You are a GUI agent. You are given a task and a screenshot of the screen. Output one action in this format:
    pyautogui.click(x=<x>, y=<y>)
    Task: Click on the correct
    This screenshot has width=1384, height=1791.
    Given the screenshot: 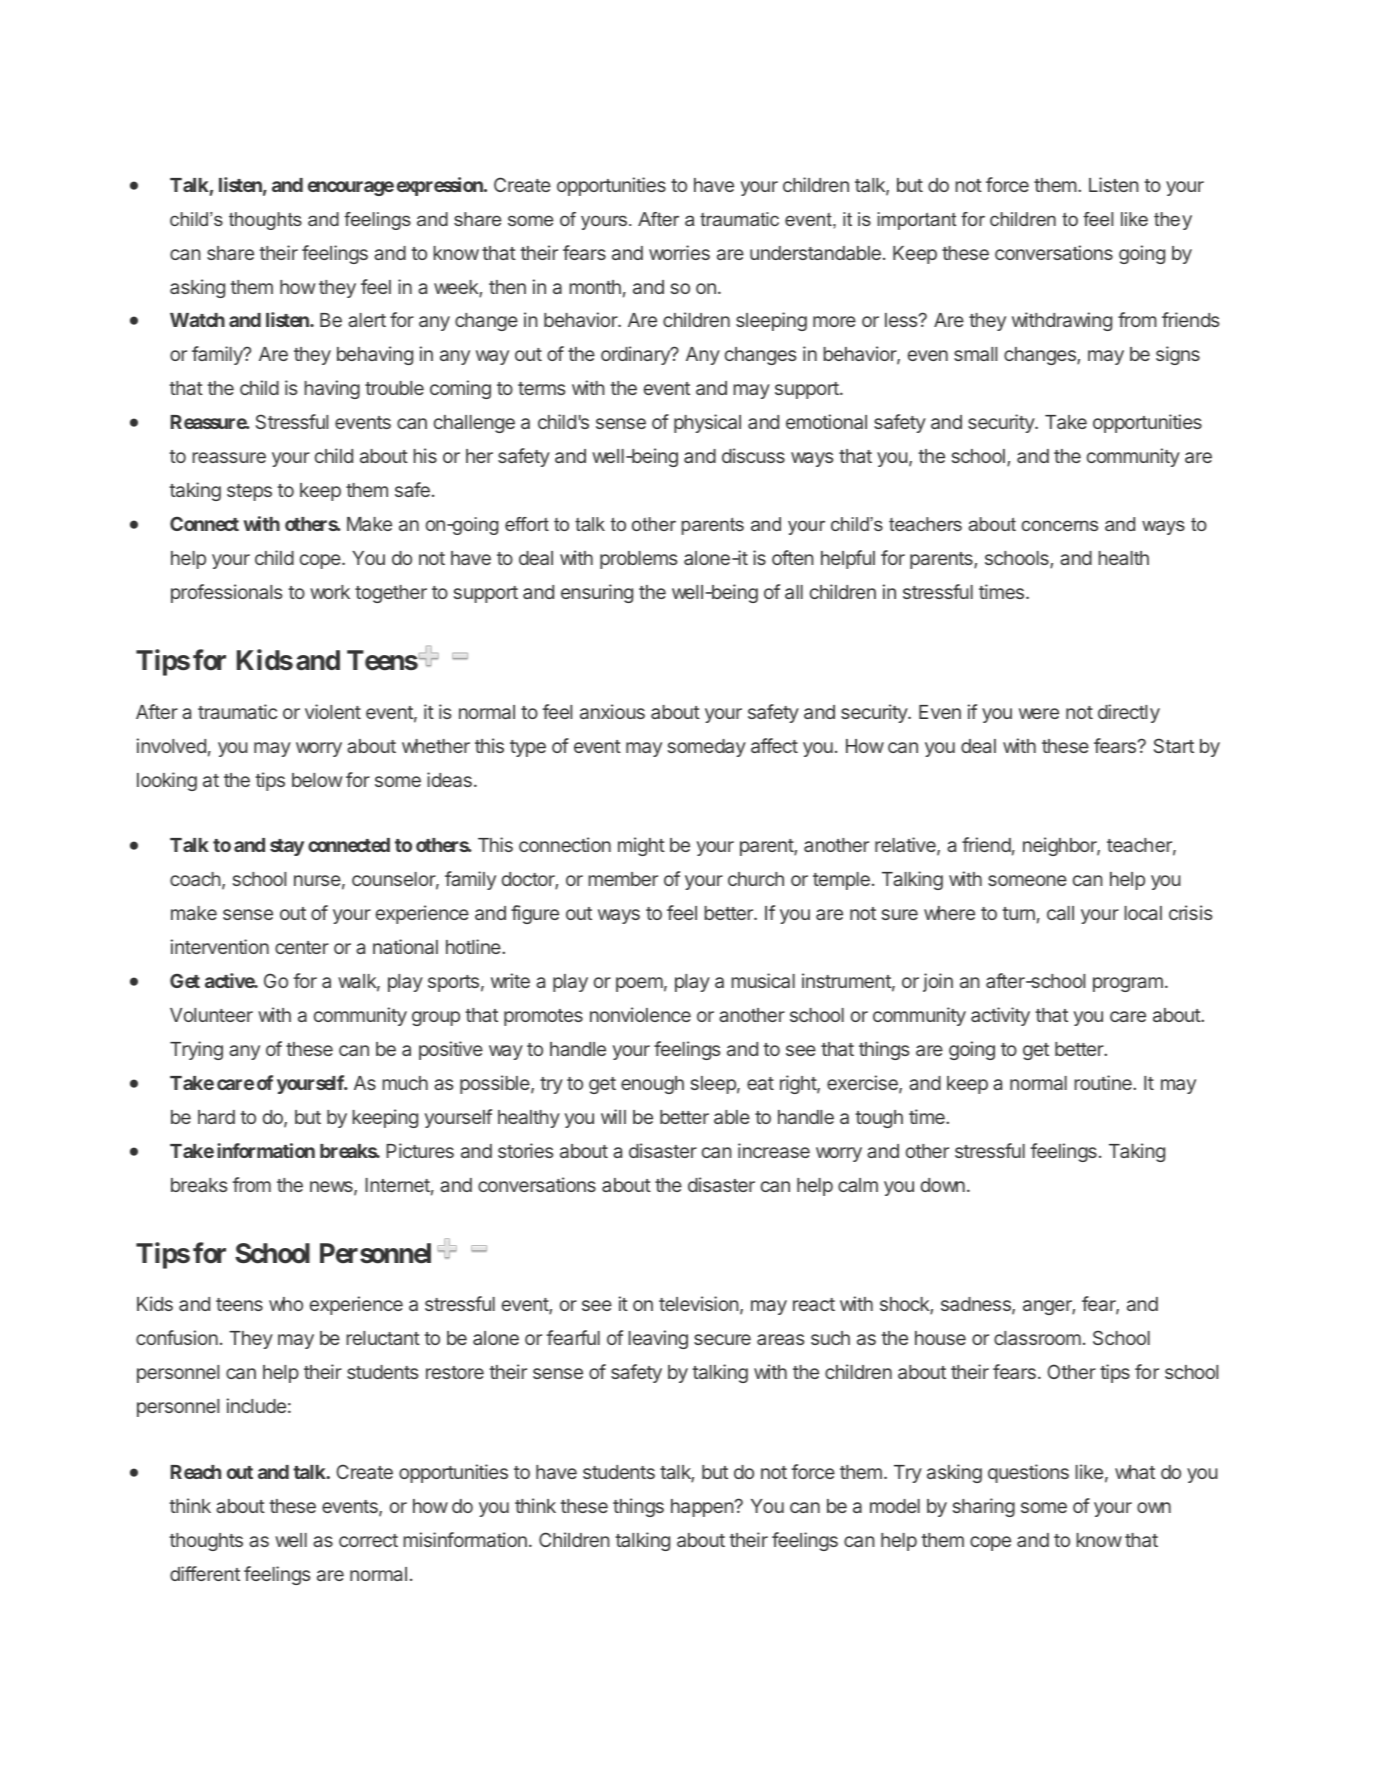 What is the action you would take?
    pyautogui.click(x=368, y=1540)
